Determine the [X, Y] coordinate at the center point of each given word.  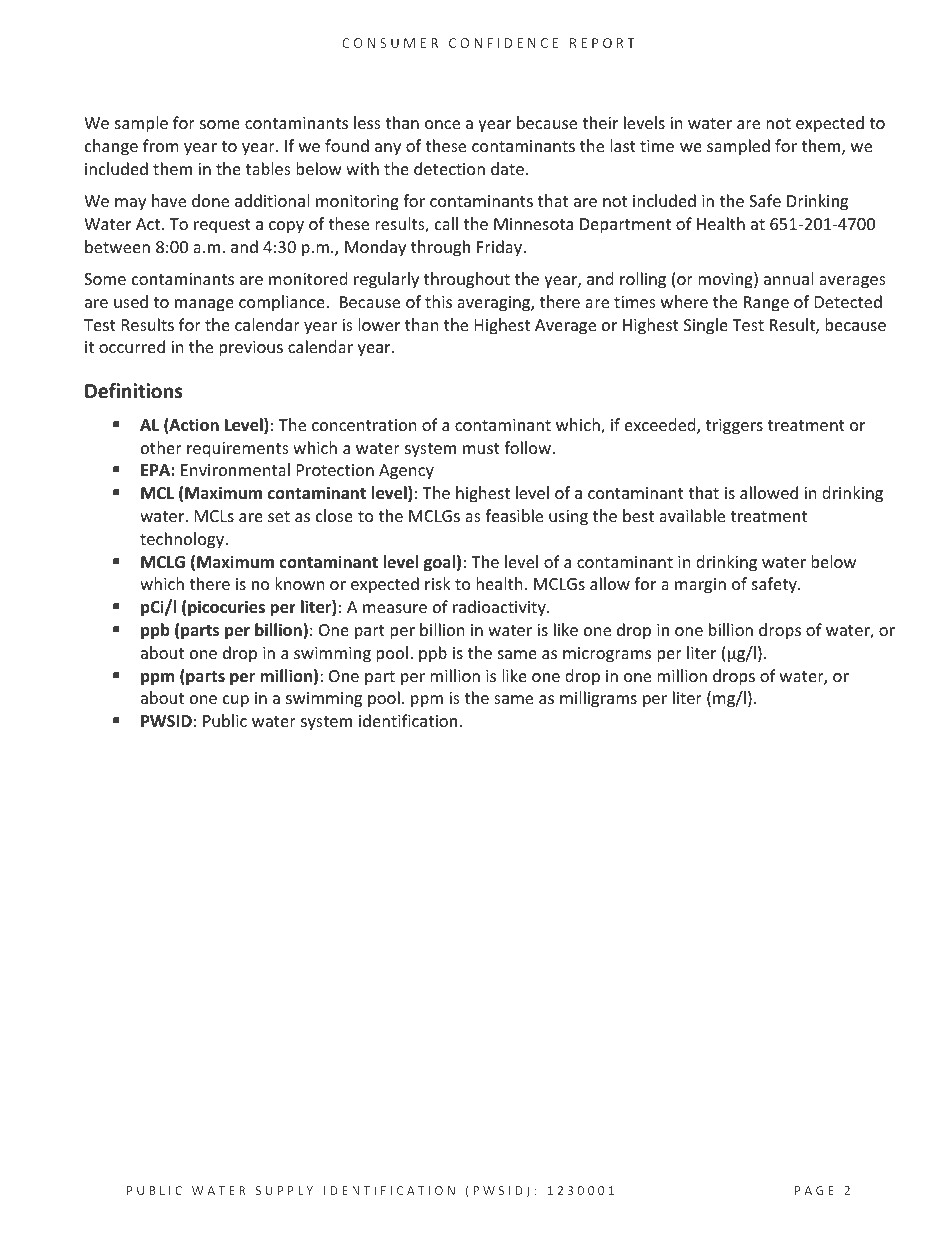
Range [766, 304]
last [623, 145]
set [279, 516]
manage [204, 305]
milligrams [598, 699]
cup [236, 701]
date [507, 168]
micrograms [607, 655]
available [692, 515]
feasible [514, 515]
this [438, 301]
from [161, 145]
